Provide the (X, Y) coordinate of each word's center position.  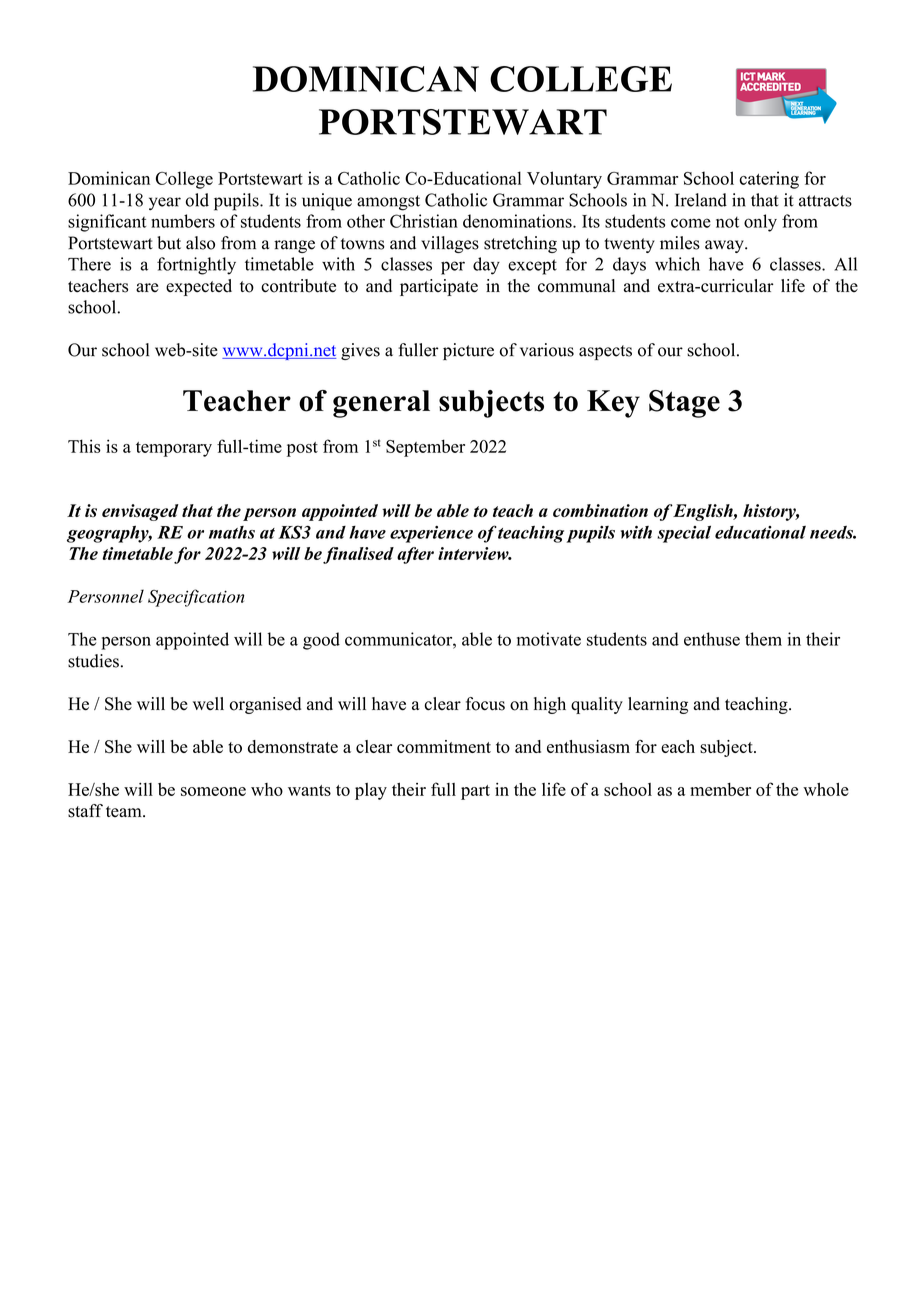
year (165, 203)
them (763, 639)
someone (213, 791)
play (371, 791)
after (415, 555)
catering (769, 180)
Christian (424, 221)
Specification (196, 598)
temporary (174, 449)
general (381, 404)
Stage (684, 404)
